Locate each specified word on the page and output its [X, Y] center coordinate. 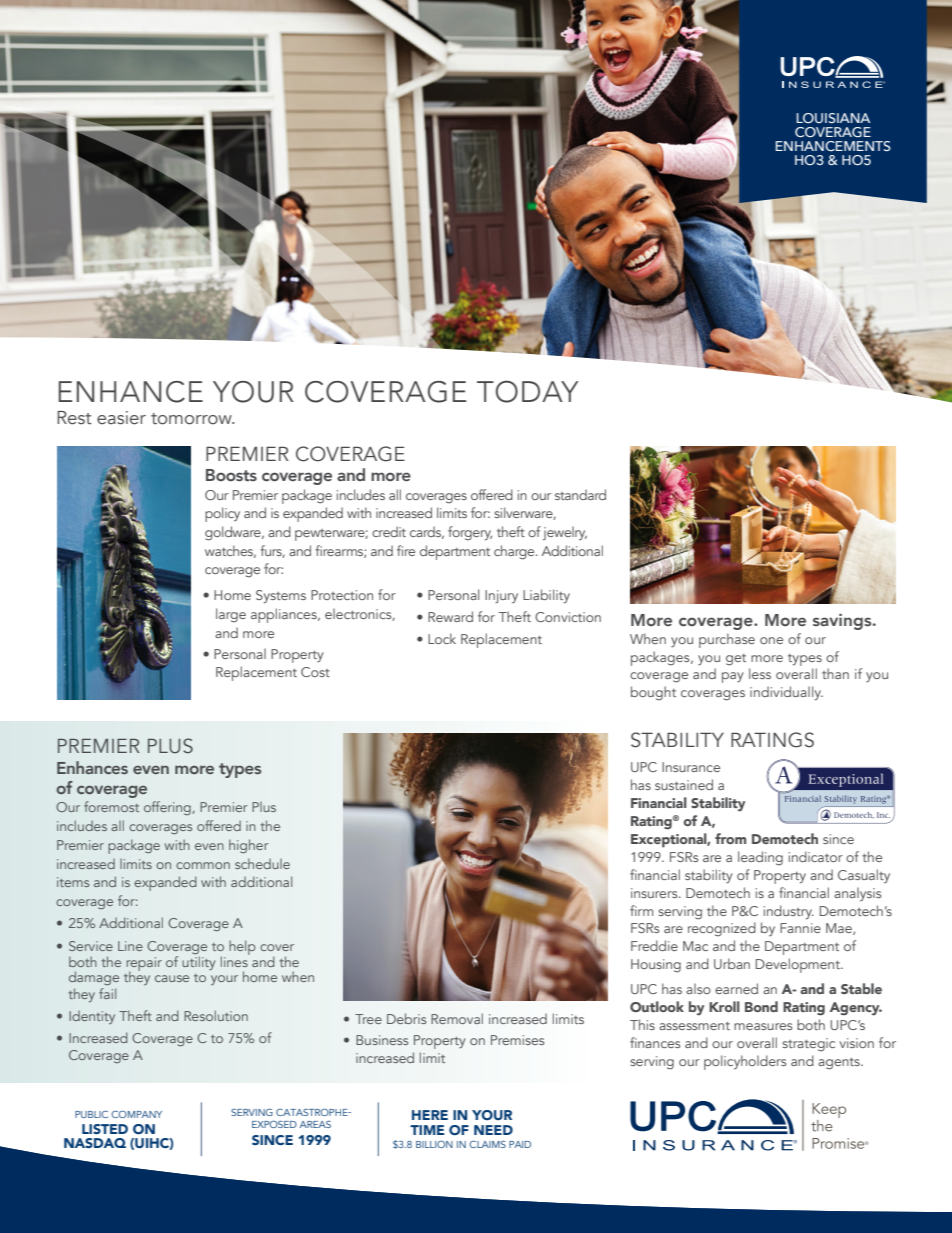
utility [198, 963]
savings [843, 621]
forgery [470, 533]
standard [580, 494]
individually [786, 693]
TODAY [527, 391]
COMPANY [136, 1114]
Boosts [231, 475]
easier [121, 418]
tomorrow [192, 419]
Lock [442, 638]
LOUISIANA [833, 118]
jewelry [565, 533]
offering [168, 808]
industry [789, 912]
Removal [457, 1018]
